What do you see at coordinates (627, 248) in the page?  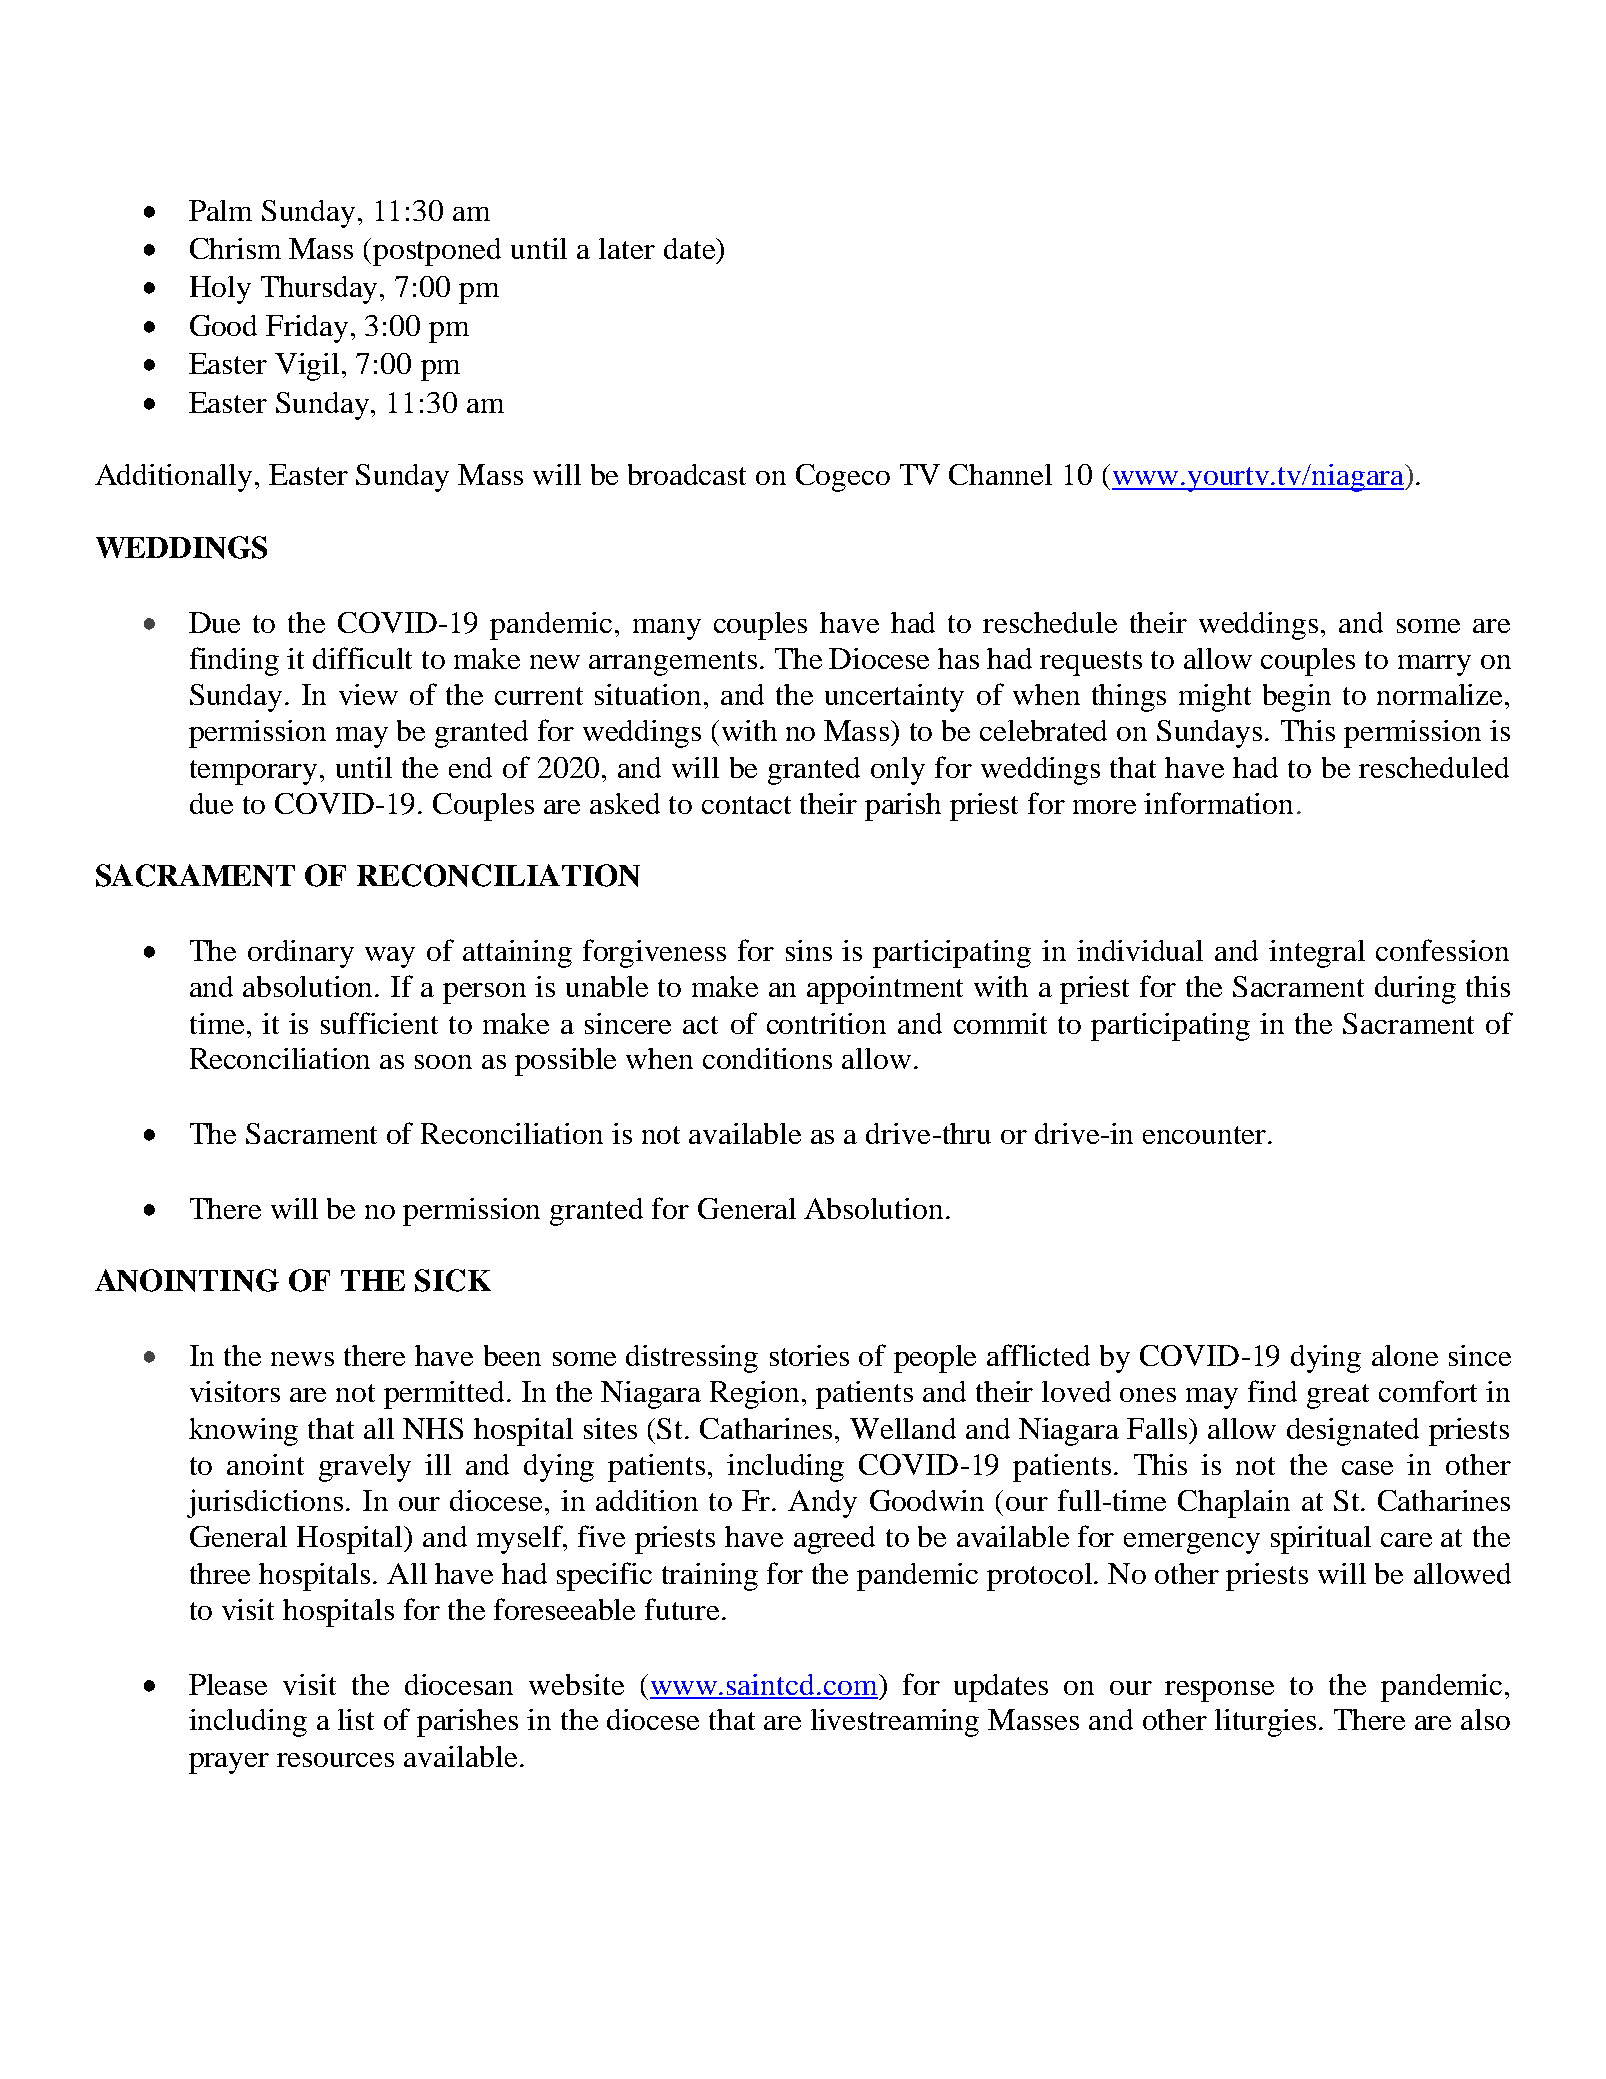 I see `later` at bounding box center [627, 248].
